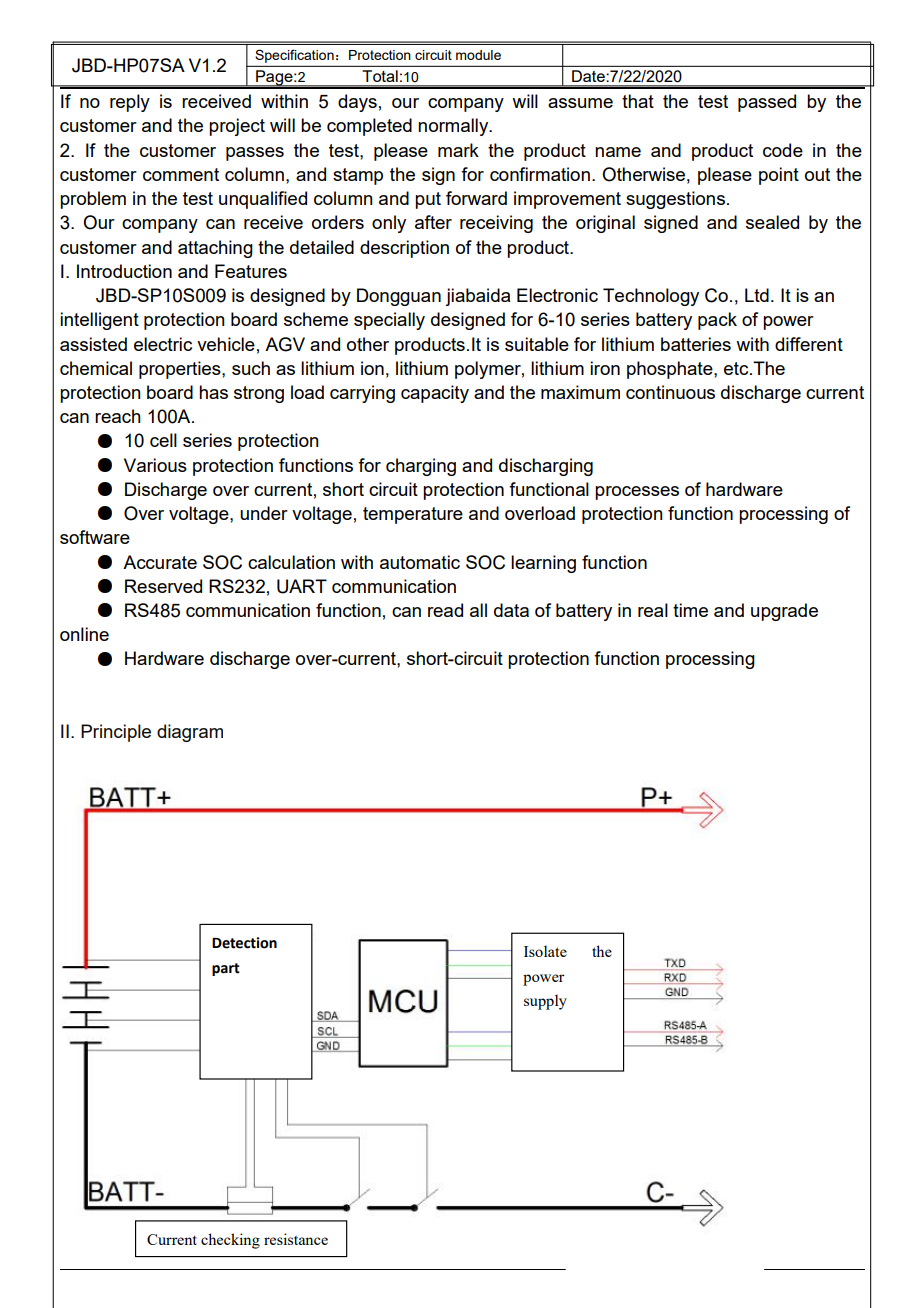  Describe the element at coordinates (413, 515) in the screenshot. I see `temperature` at that location.
